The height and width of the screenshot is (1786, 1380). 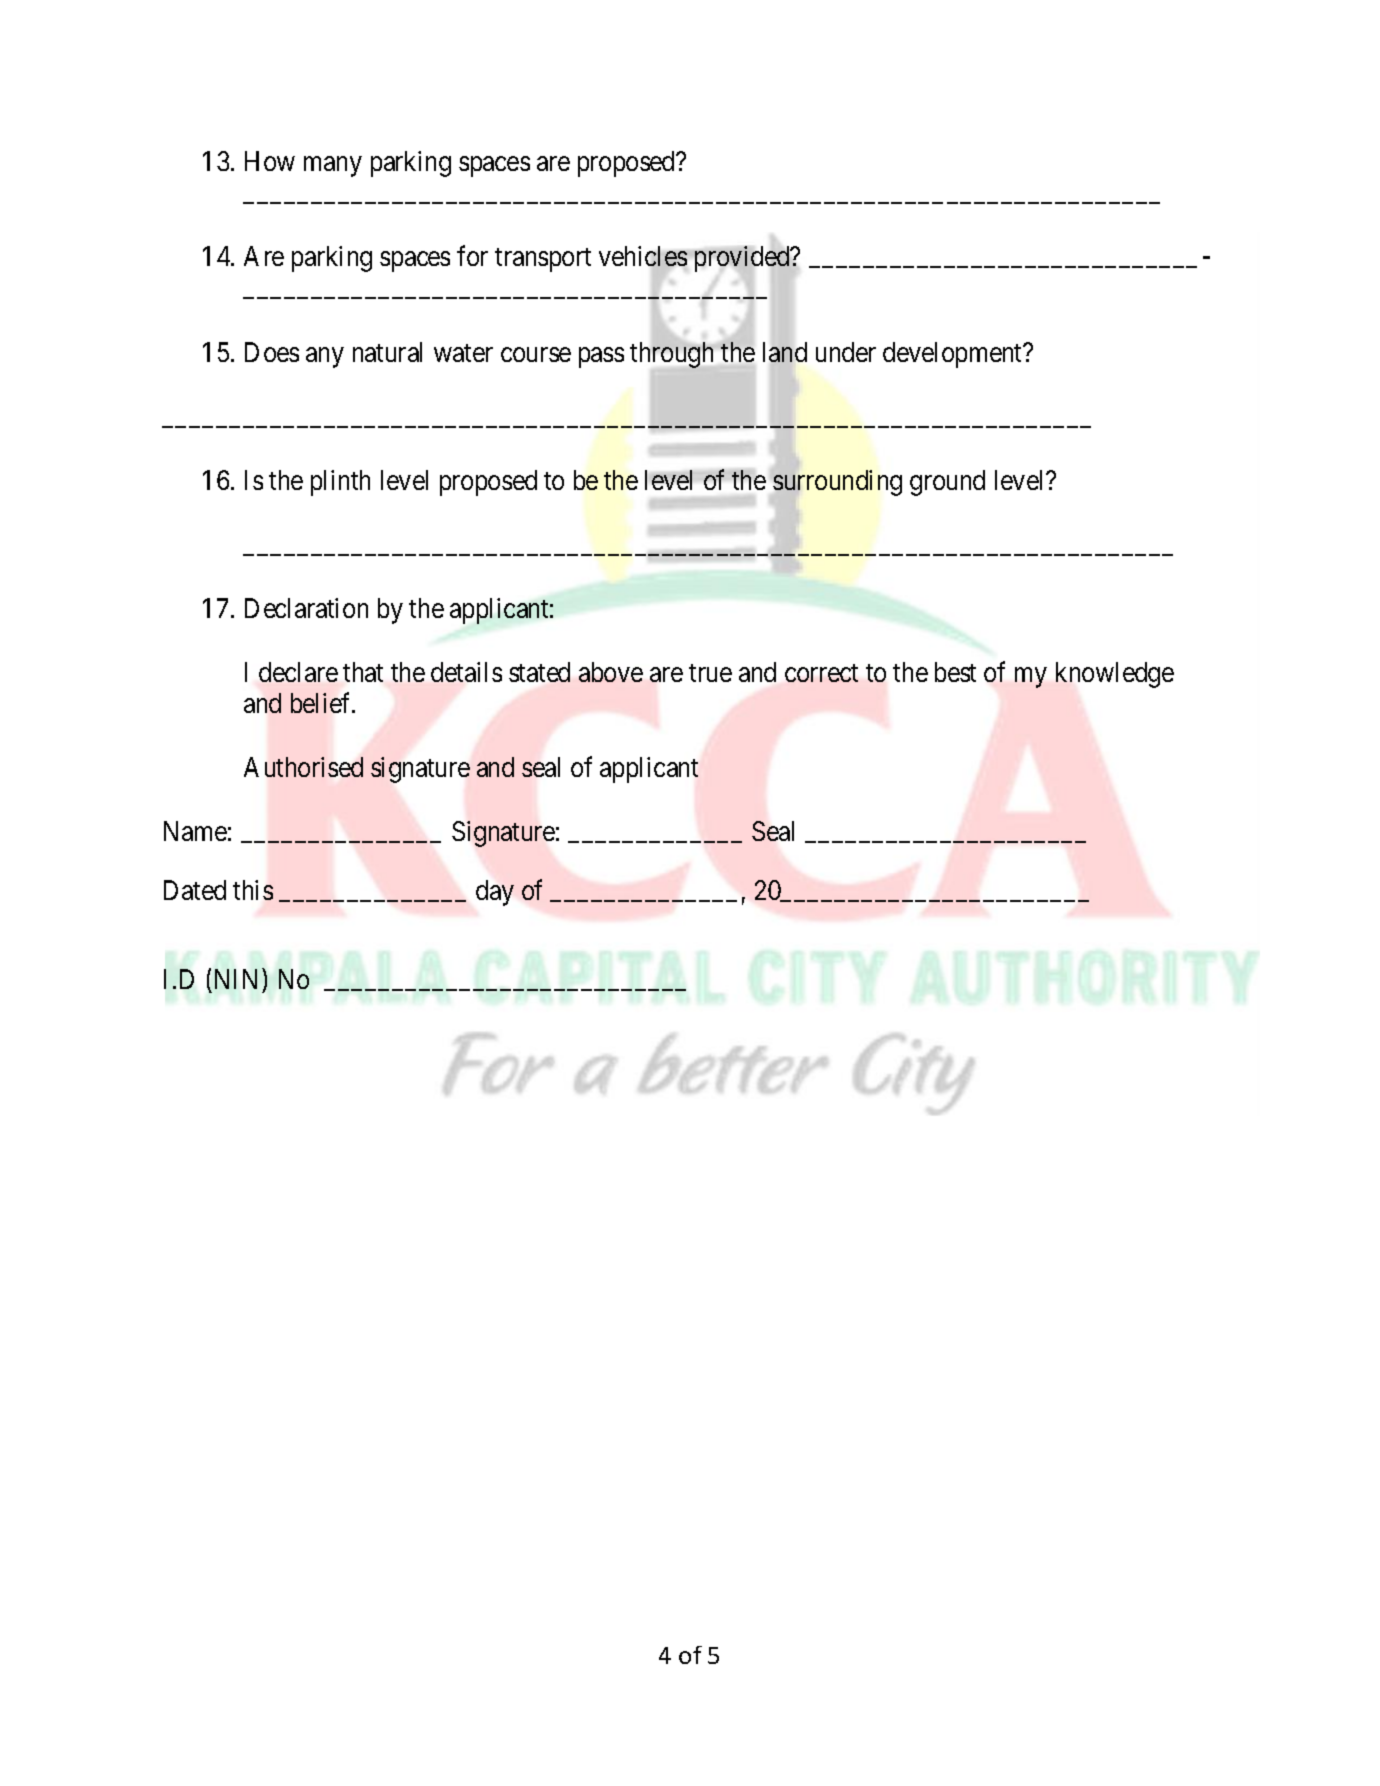 What do you see at coordinates (947, 483) in the screenshot?
I see `ground` at bounding box center [947, 483].
